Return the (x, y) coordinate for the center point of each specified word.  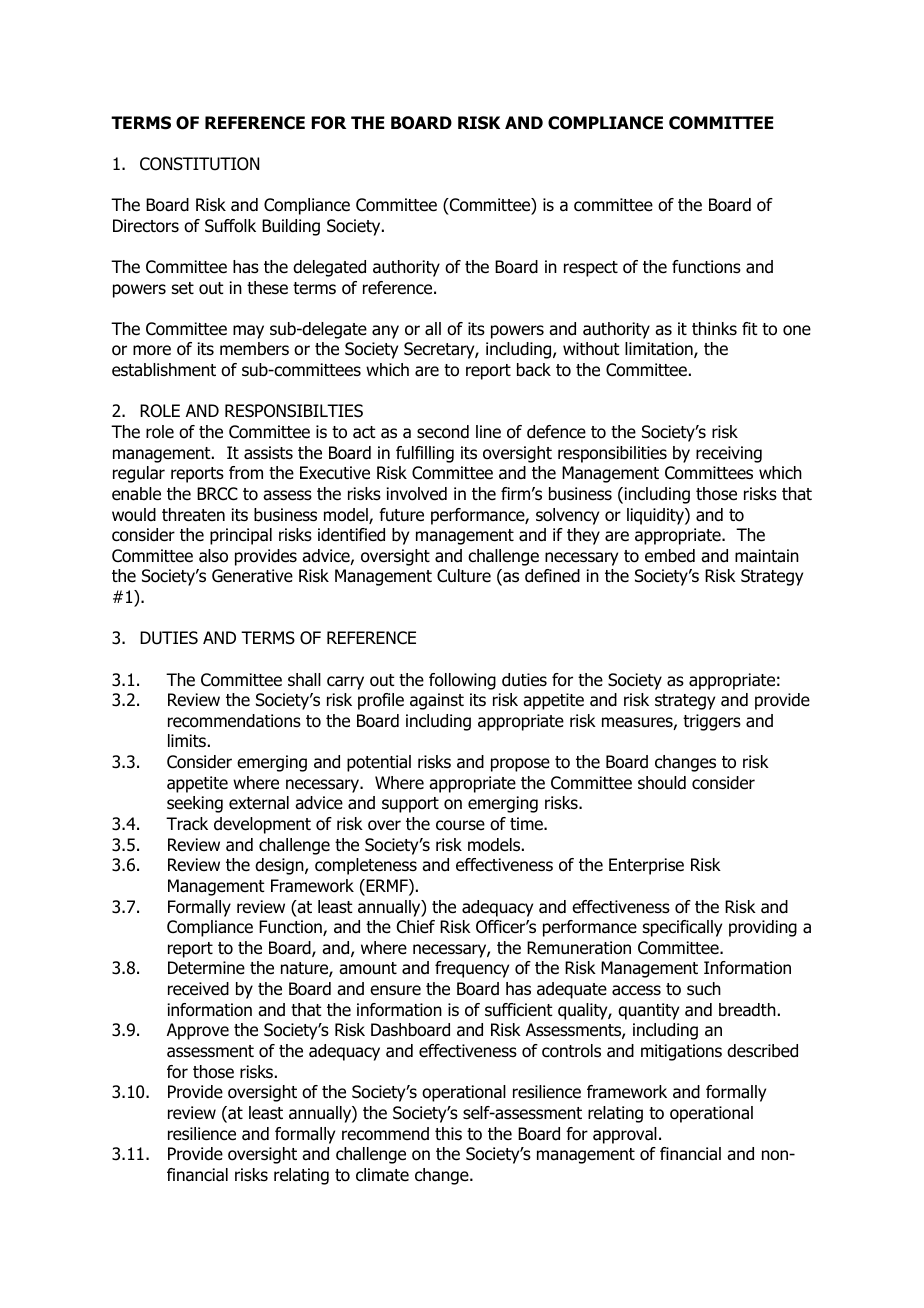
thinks (714, 328)
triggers (712, 722)
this (448, 1134)
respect (591, 269)
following (462, 681)
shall (304, 680)
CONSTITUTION (199, 164)
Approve (198, 1031)
